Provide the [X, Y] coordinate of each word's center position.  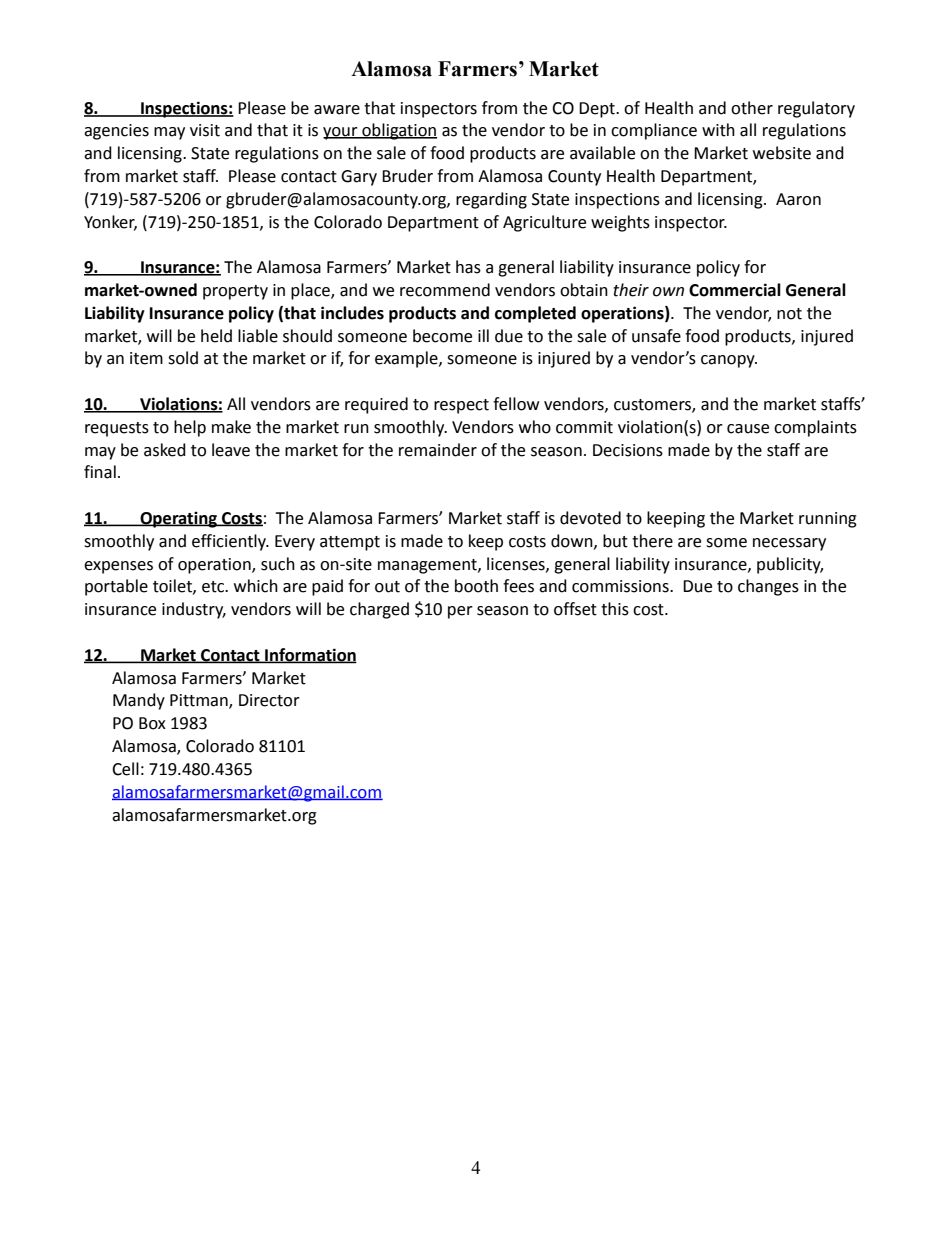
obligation [398, 131]
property [235, 292]
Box [152, 723]
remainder [438, 450]
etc [214, 587]
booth [476, 586]
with [718, 130]
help [190, 428]
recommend [445, 290]
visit [205, 130]
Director [269, 700]
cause [748, 429]
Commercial [735, 290]
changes [768, 587]
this [615, 609]
